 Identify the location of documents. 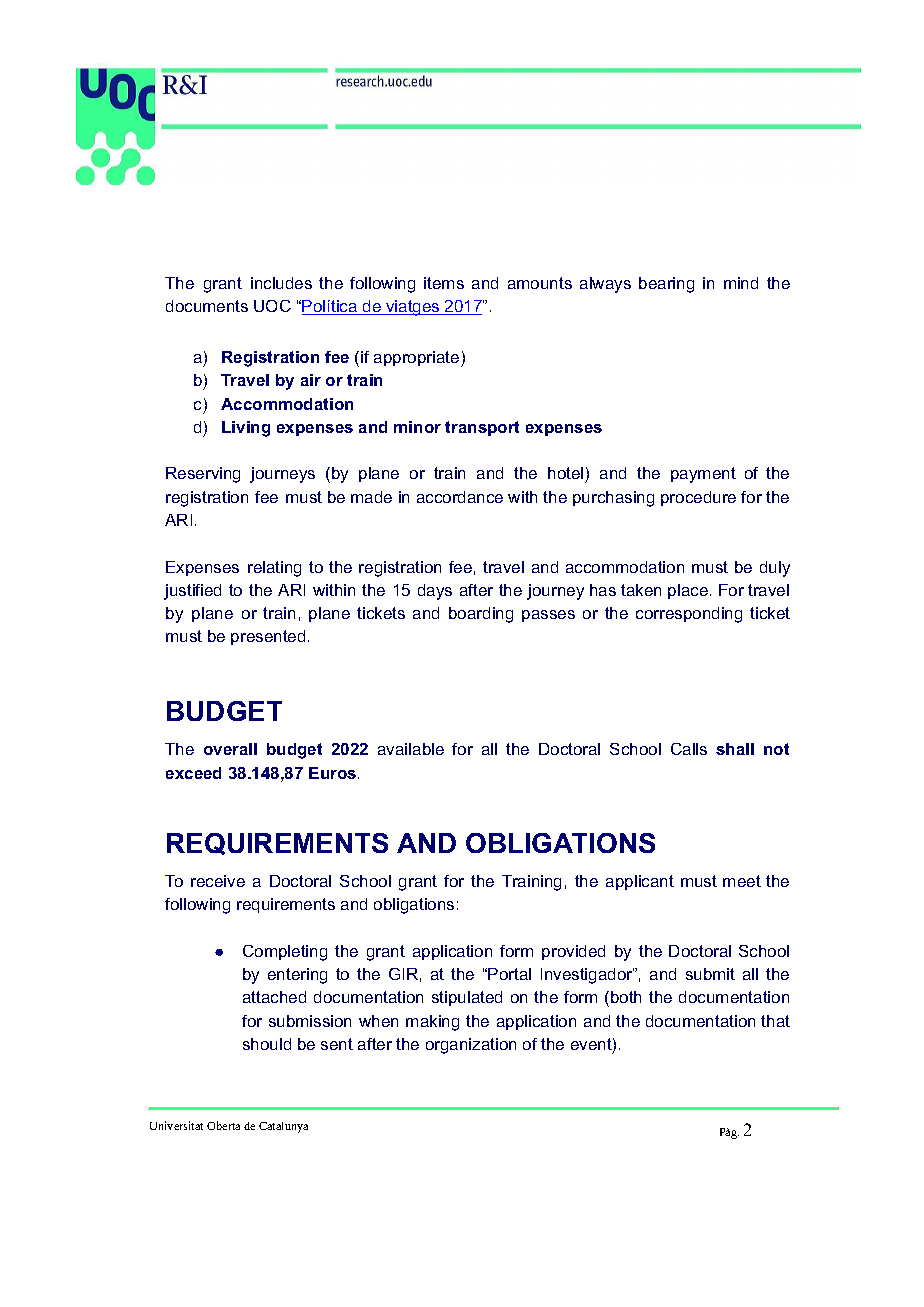
(207, 306).
